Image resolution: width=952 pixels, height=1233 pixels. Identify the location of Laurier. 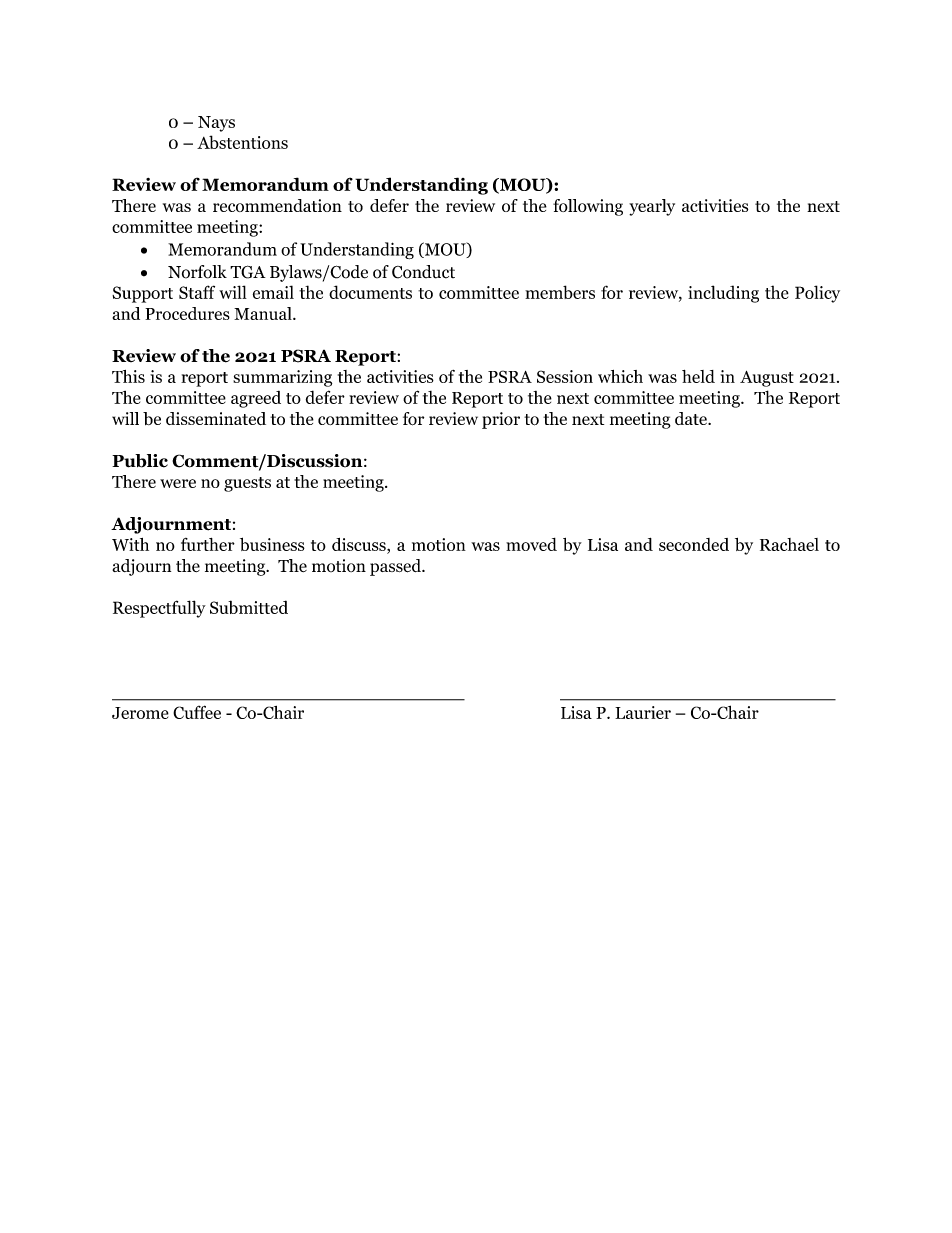
(643, 712).
